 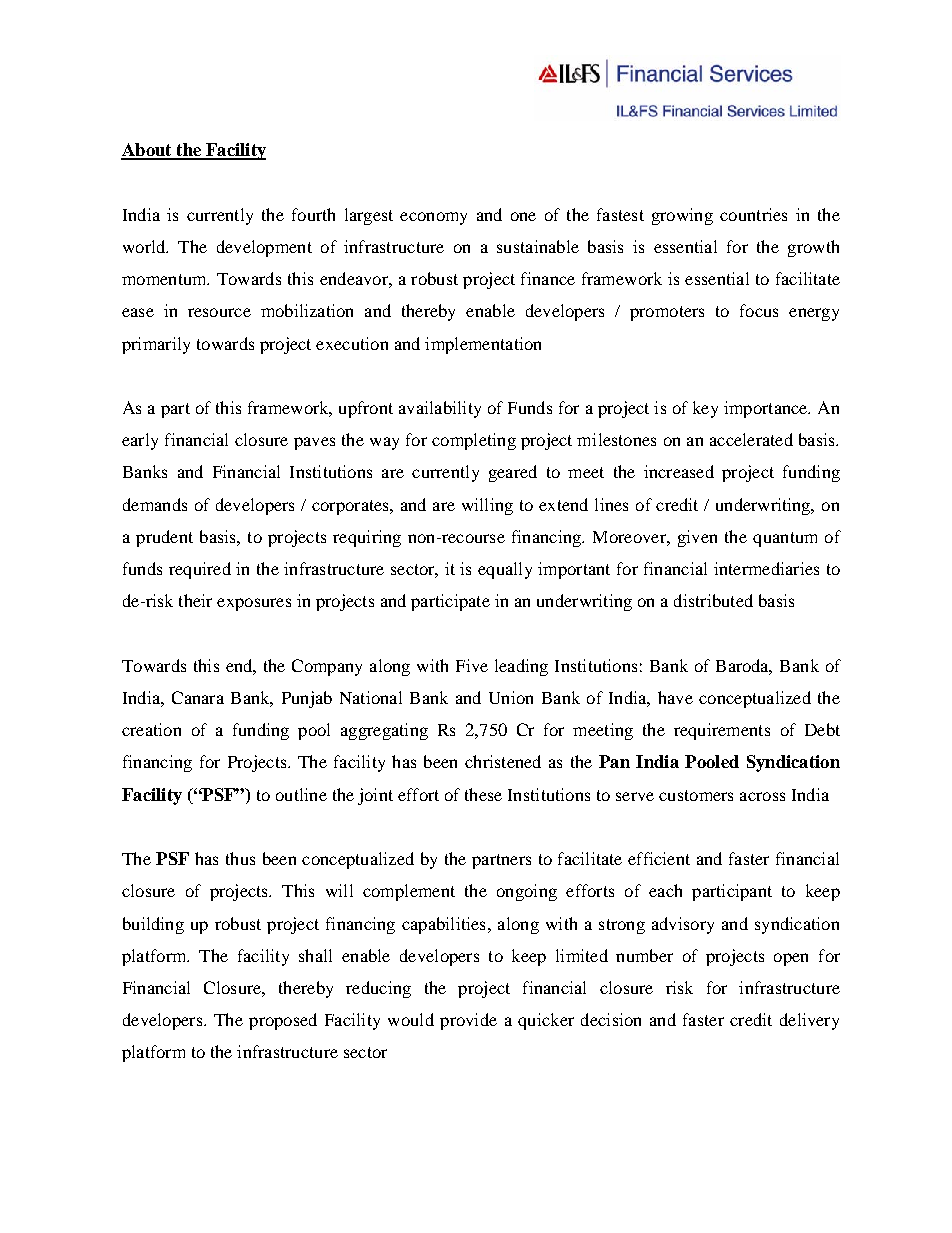 I want to click on countries, so click(x=753, y=214).
